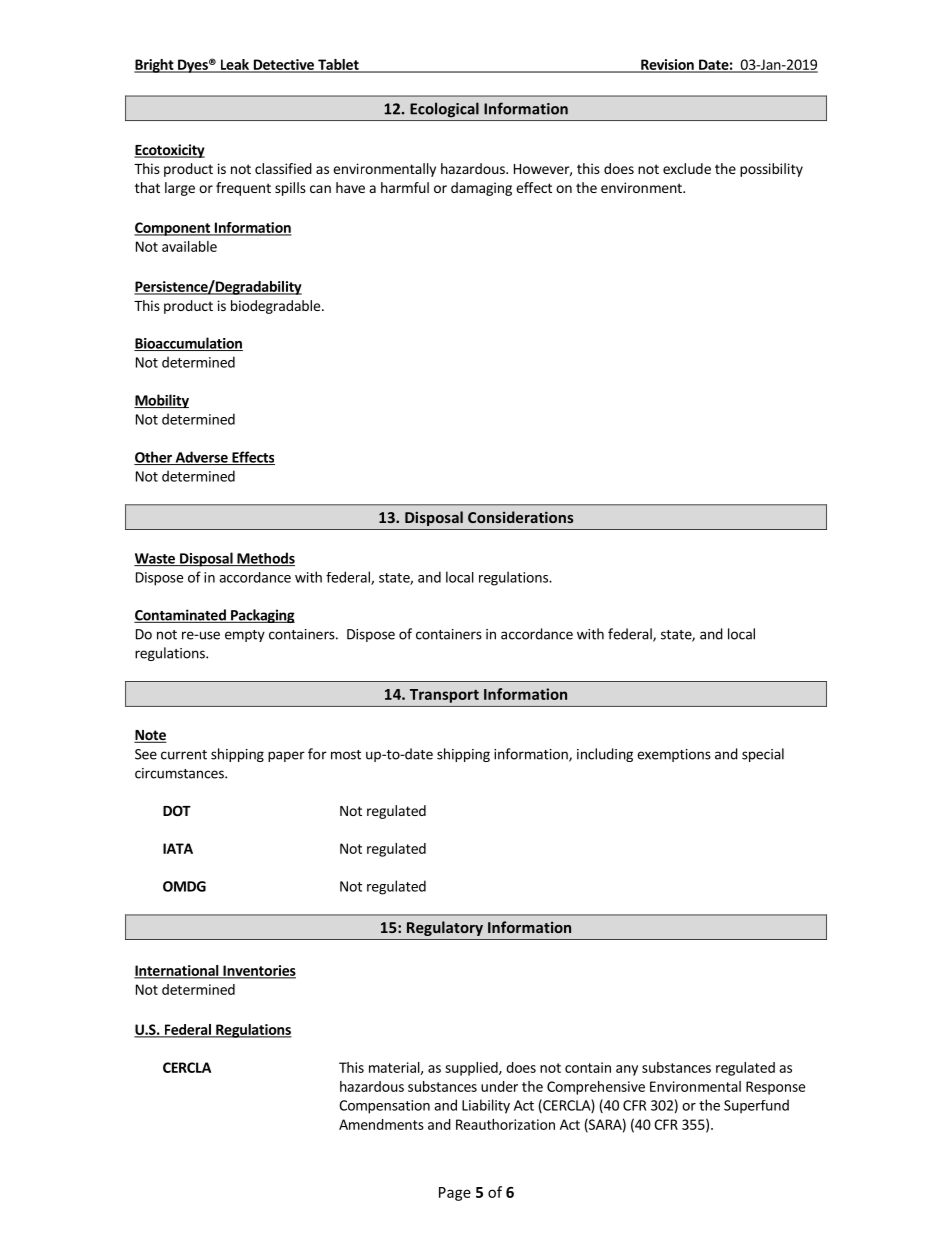  Describe the element at coordinates (444, 696) in the screenshot. I see `Transport` at that location.
